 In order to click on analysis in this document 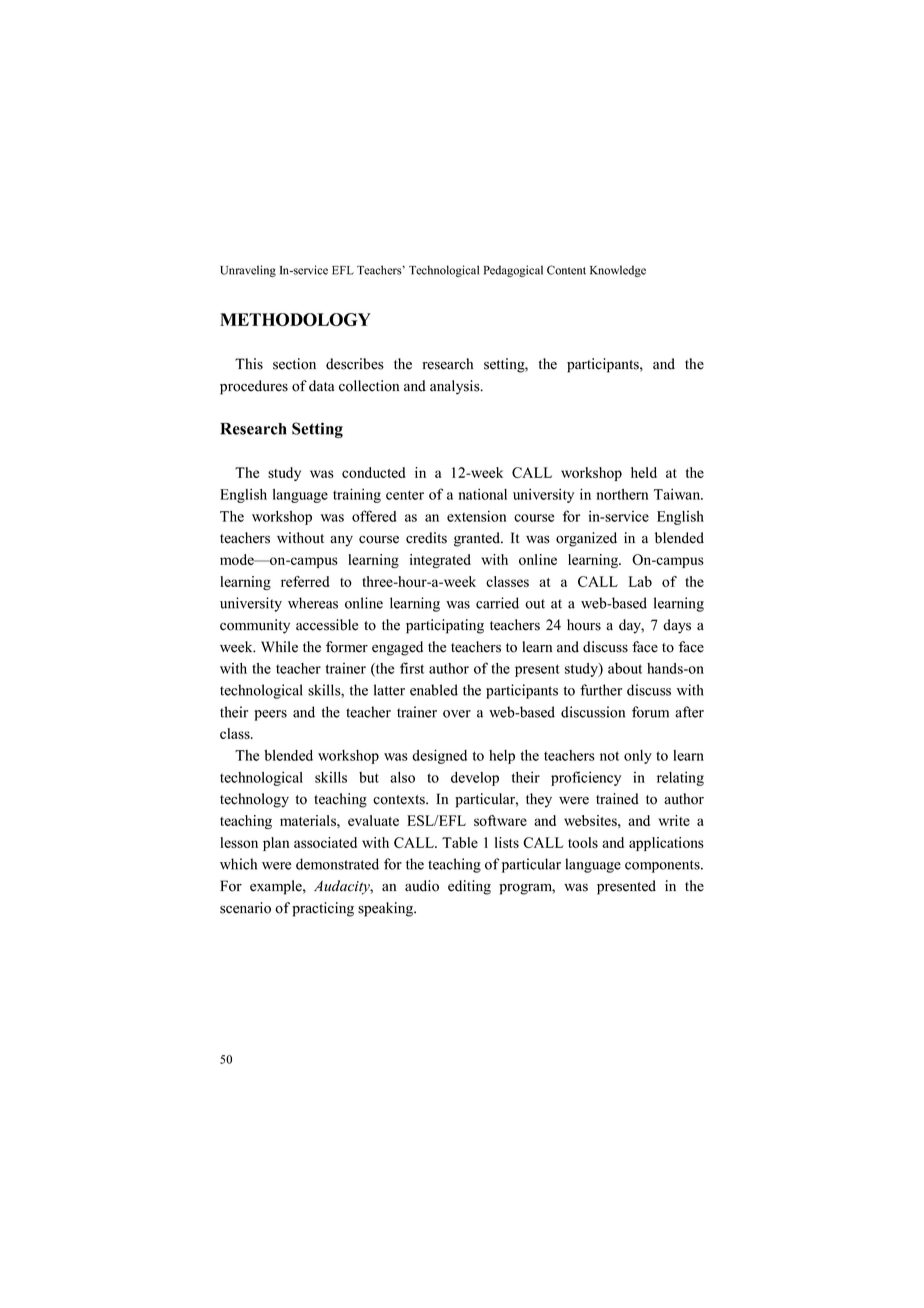, I will do `click(456, 387)`.
